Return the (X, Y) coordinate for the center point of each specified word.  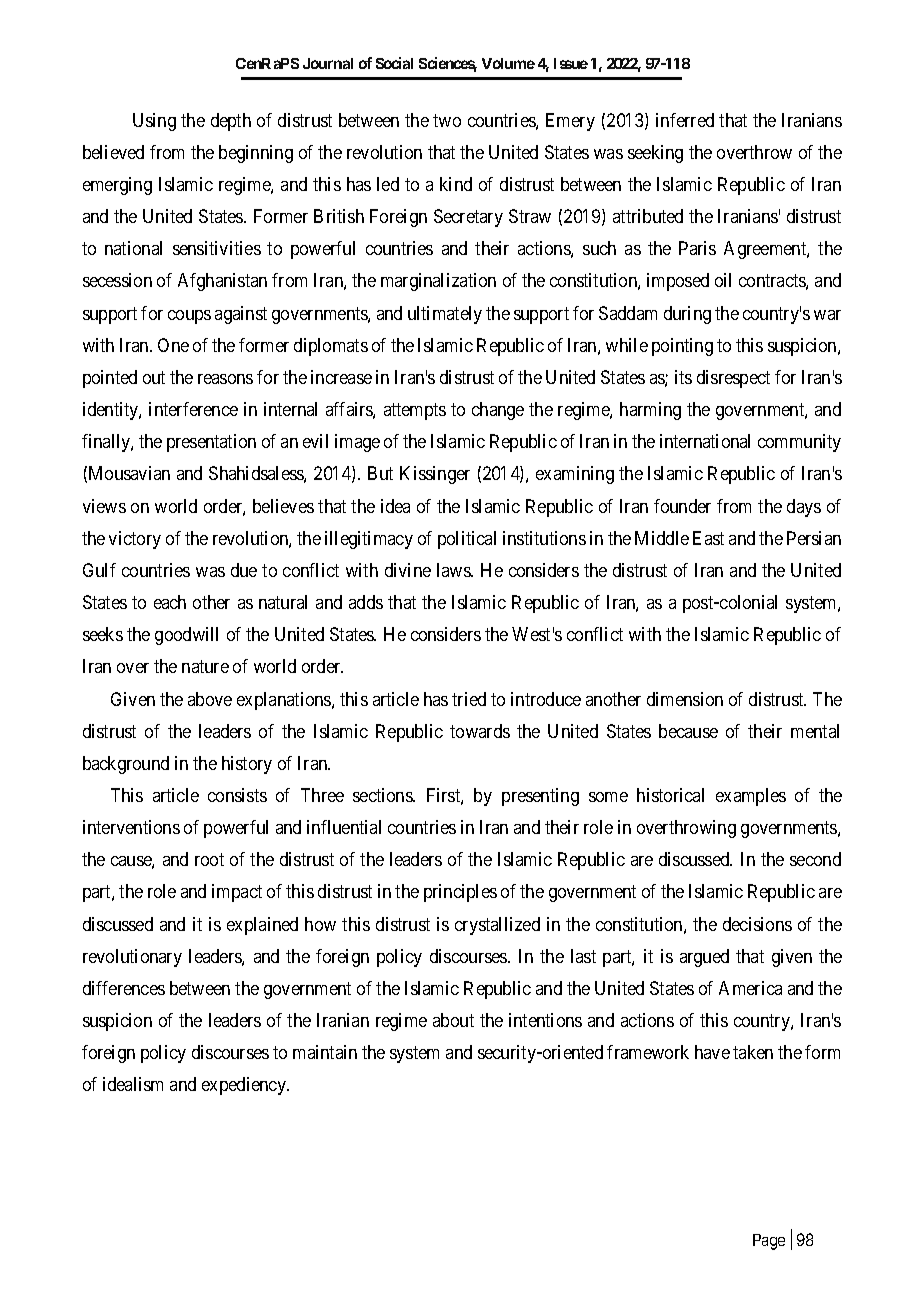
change (498, 411)
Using (154, 122)
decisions (757, 924)
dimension (685, 699)
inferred (685, 120)
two (447, 120)
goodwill (186, 636)
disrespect (733, 379)
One (173, 345)
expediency (245, 1086)
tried (469, 699)
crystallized (497, 926)
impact (237, 893)
